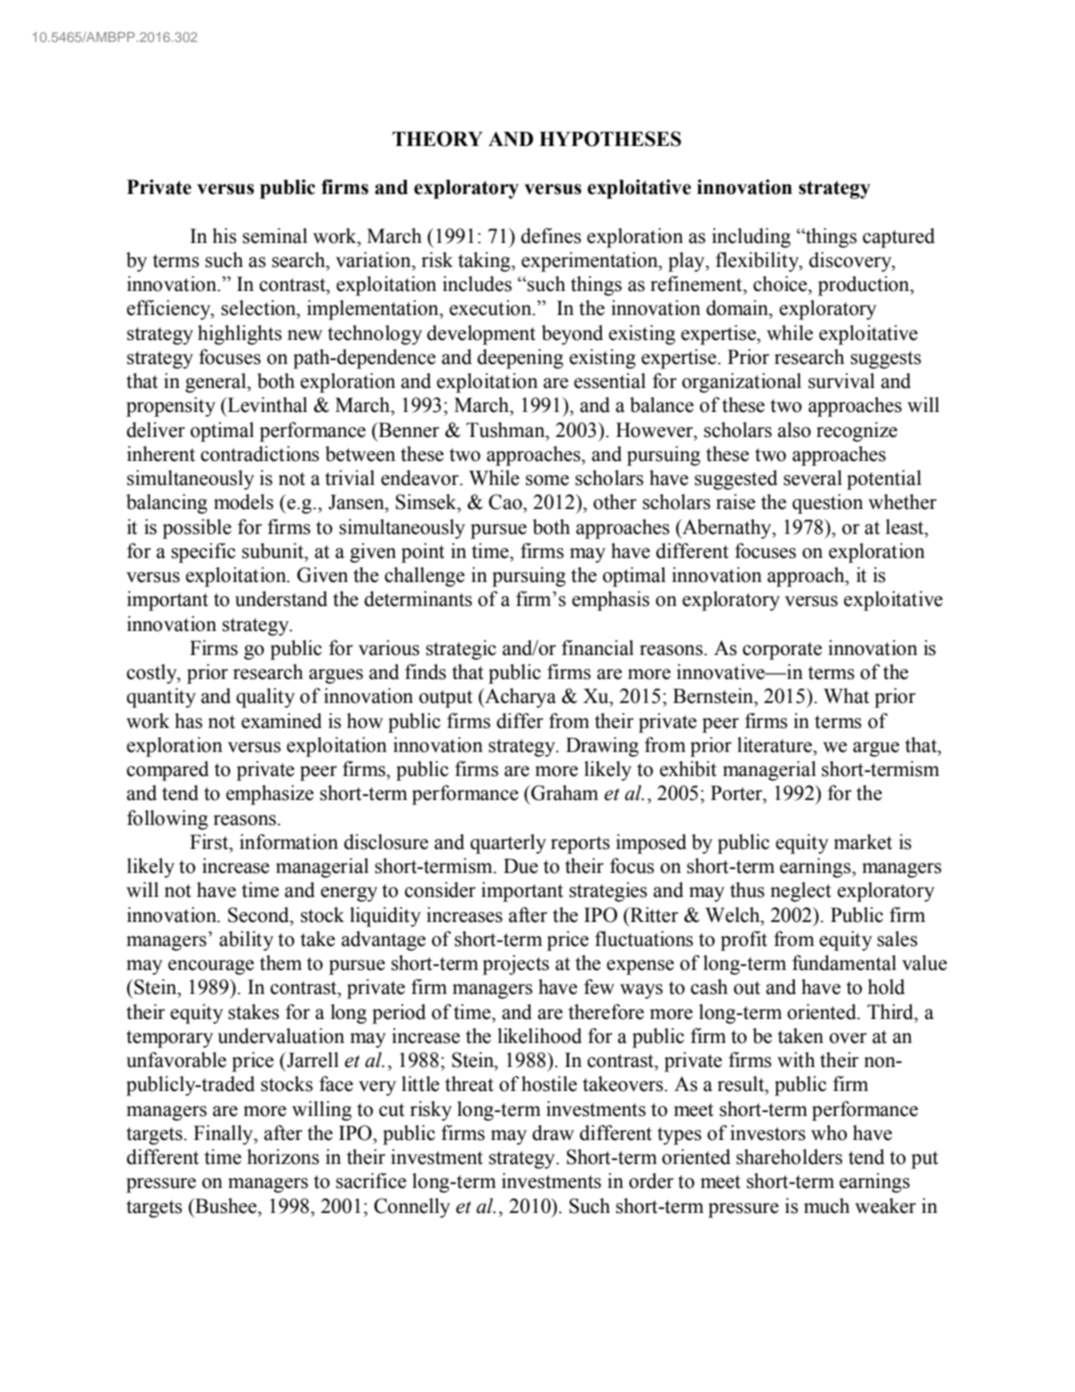  I want to click on captured, so click(899, 238).
